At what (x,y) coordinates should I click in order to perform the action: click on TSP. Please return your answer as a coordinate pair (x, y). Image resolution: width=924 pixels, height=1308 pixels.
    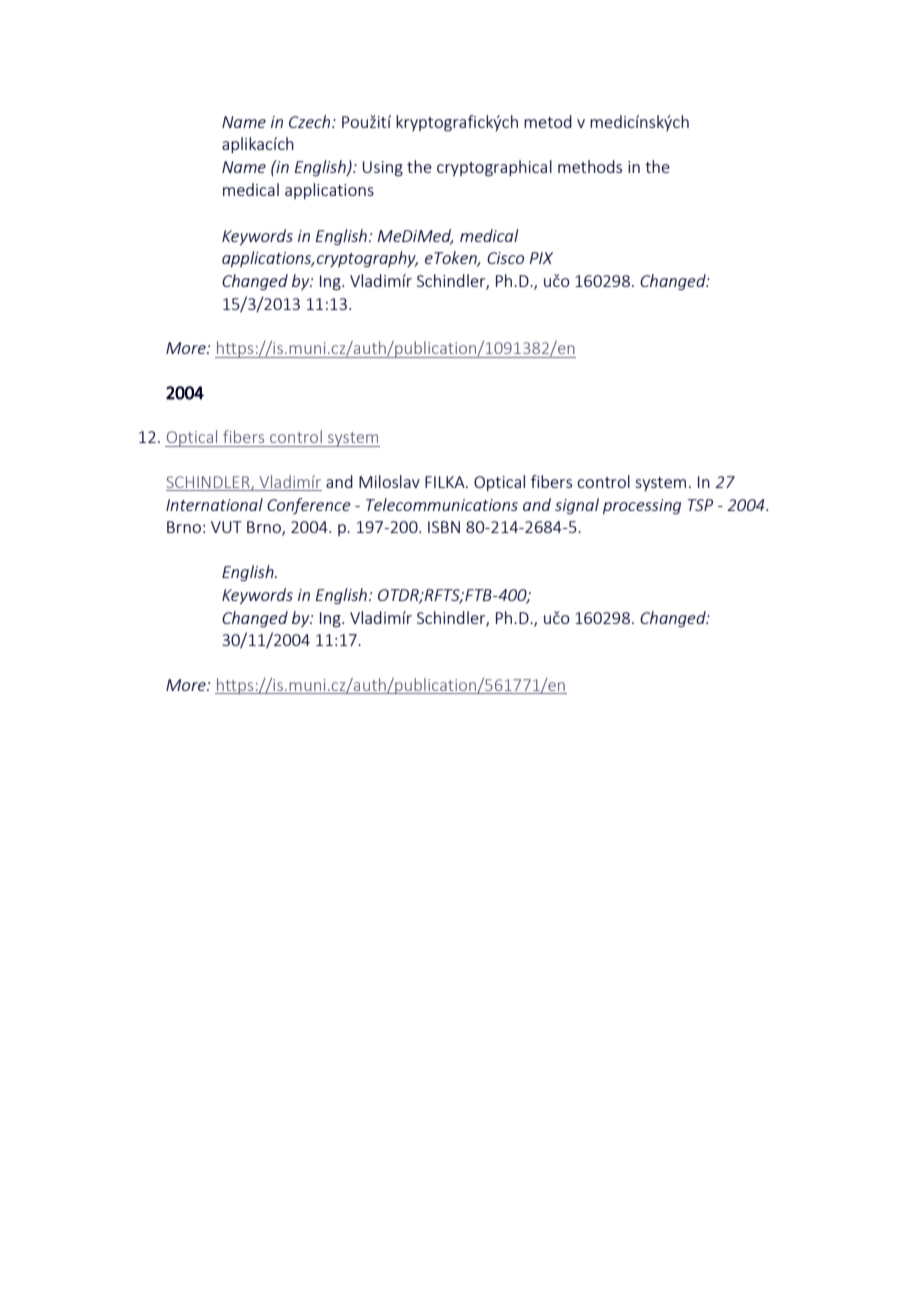
    Looking at the image, I should click on (700, 505).
